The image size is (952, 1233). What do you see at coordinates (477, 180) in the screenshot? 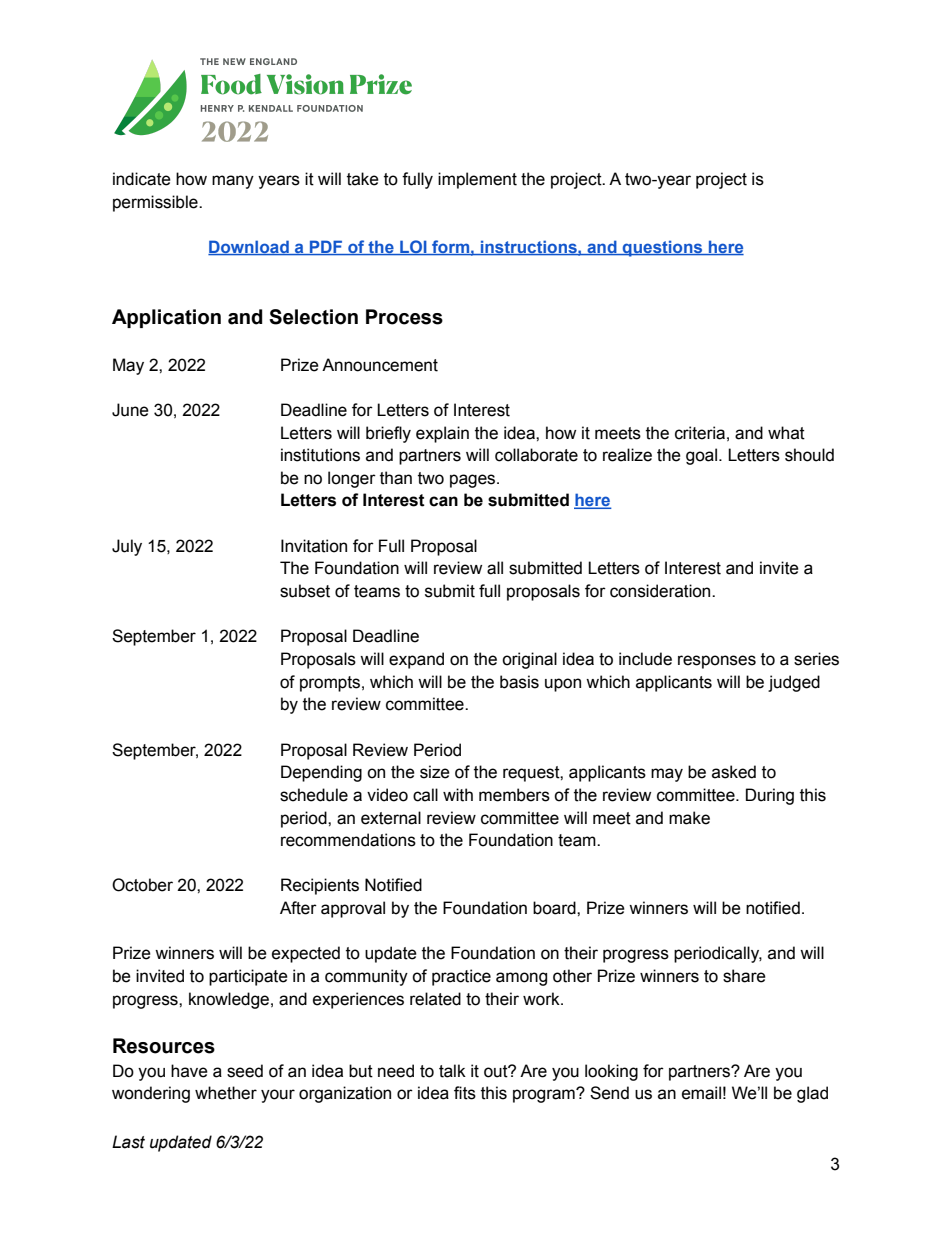
I see `implement` at bounding box center [477, 180].
